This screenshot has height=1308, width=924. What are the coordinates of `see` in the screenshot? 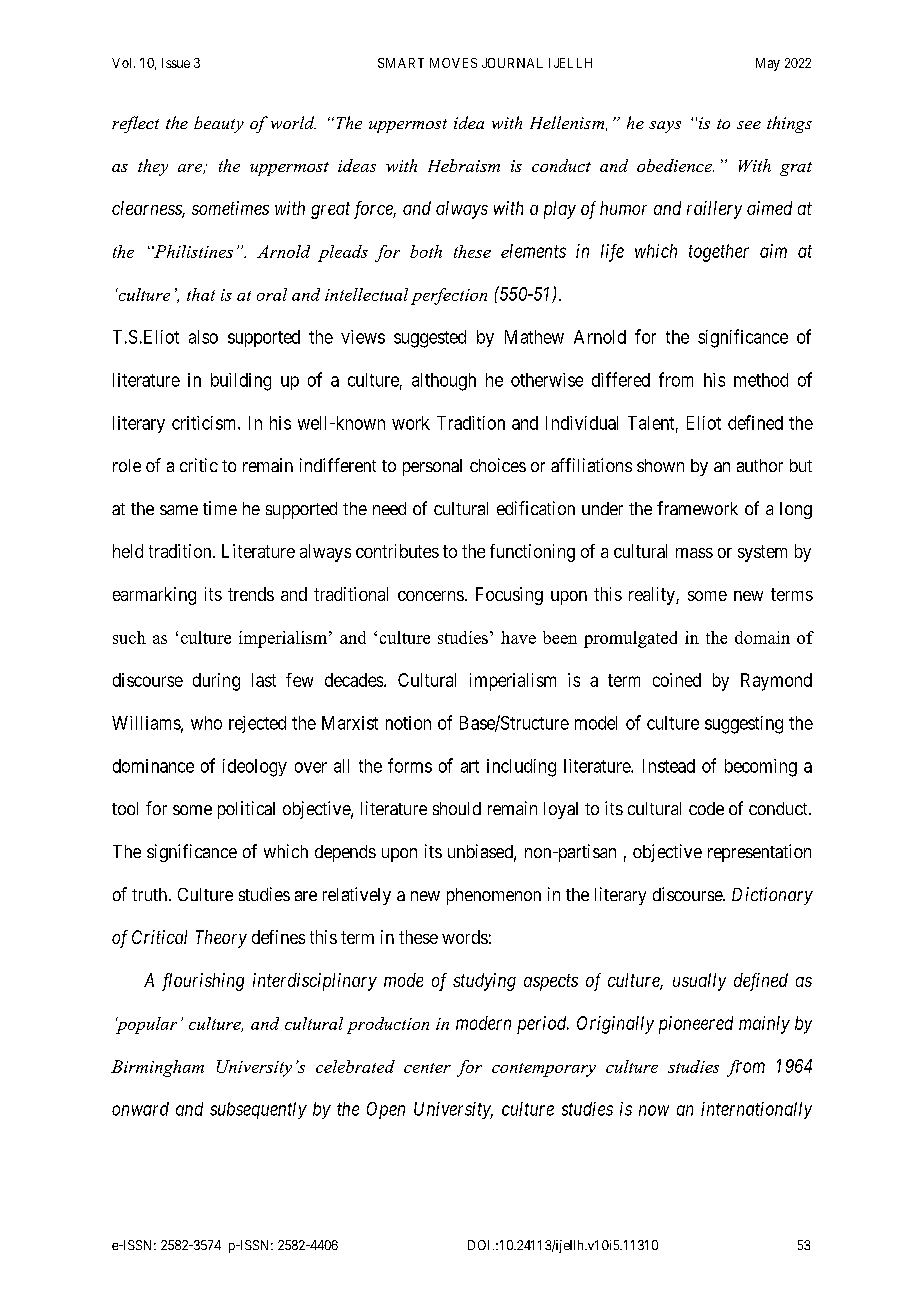 It's located at (749, 125).
